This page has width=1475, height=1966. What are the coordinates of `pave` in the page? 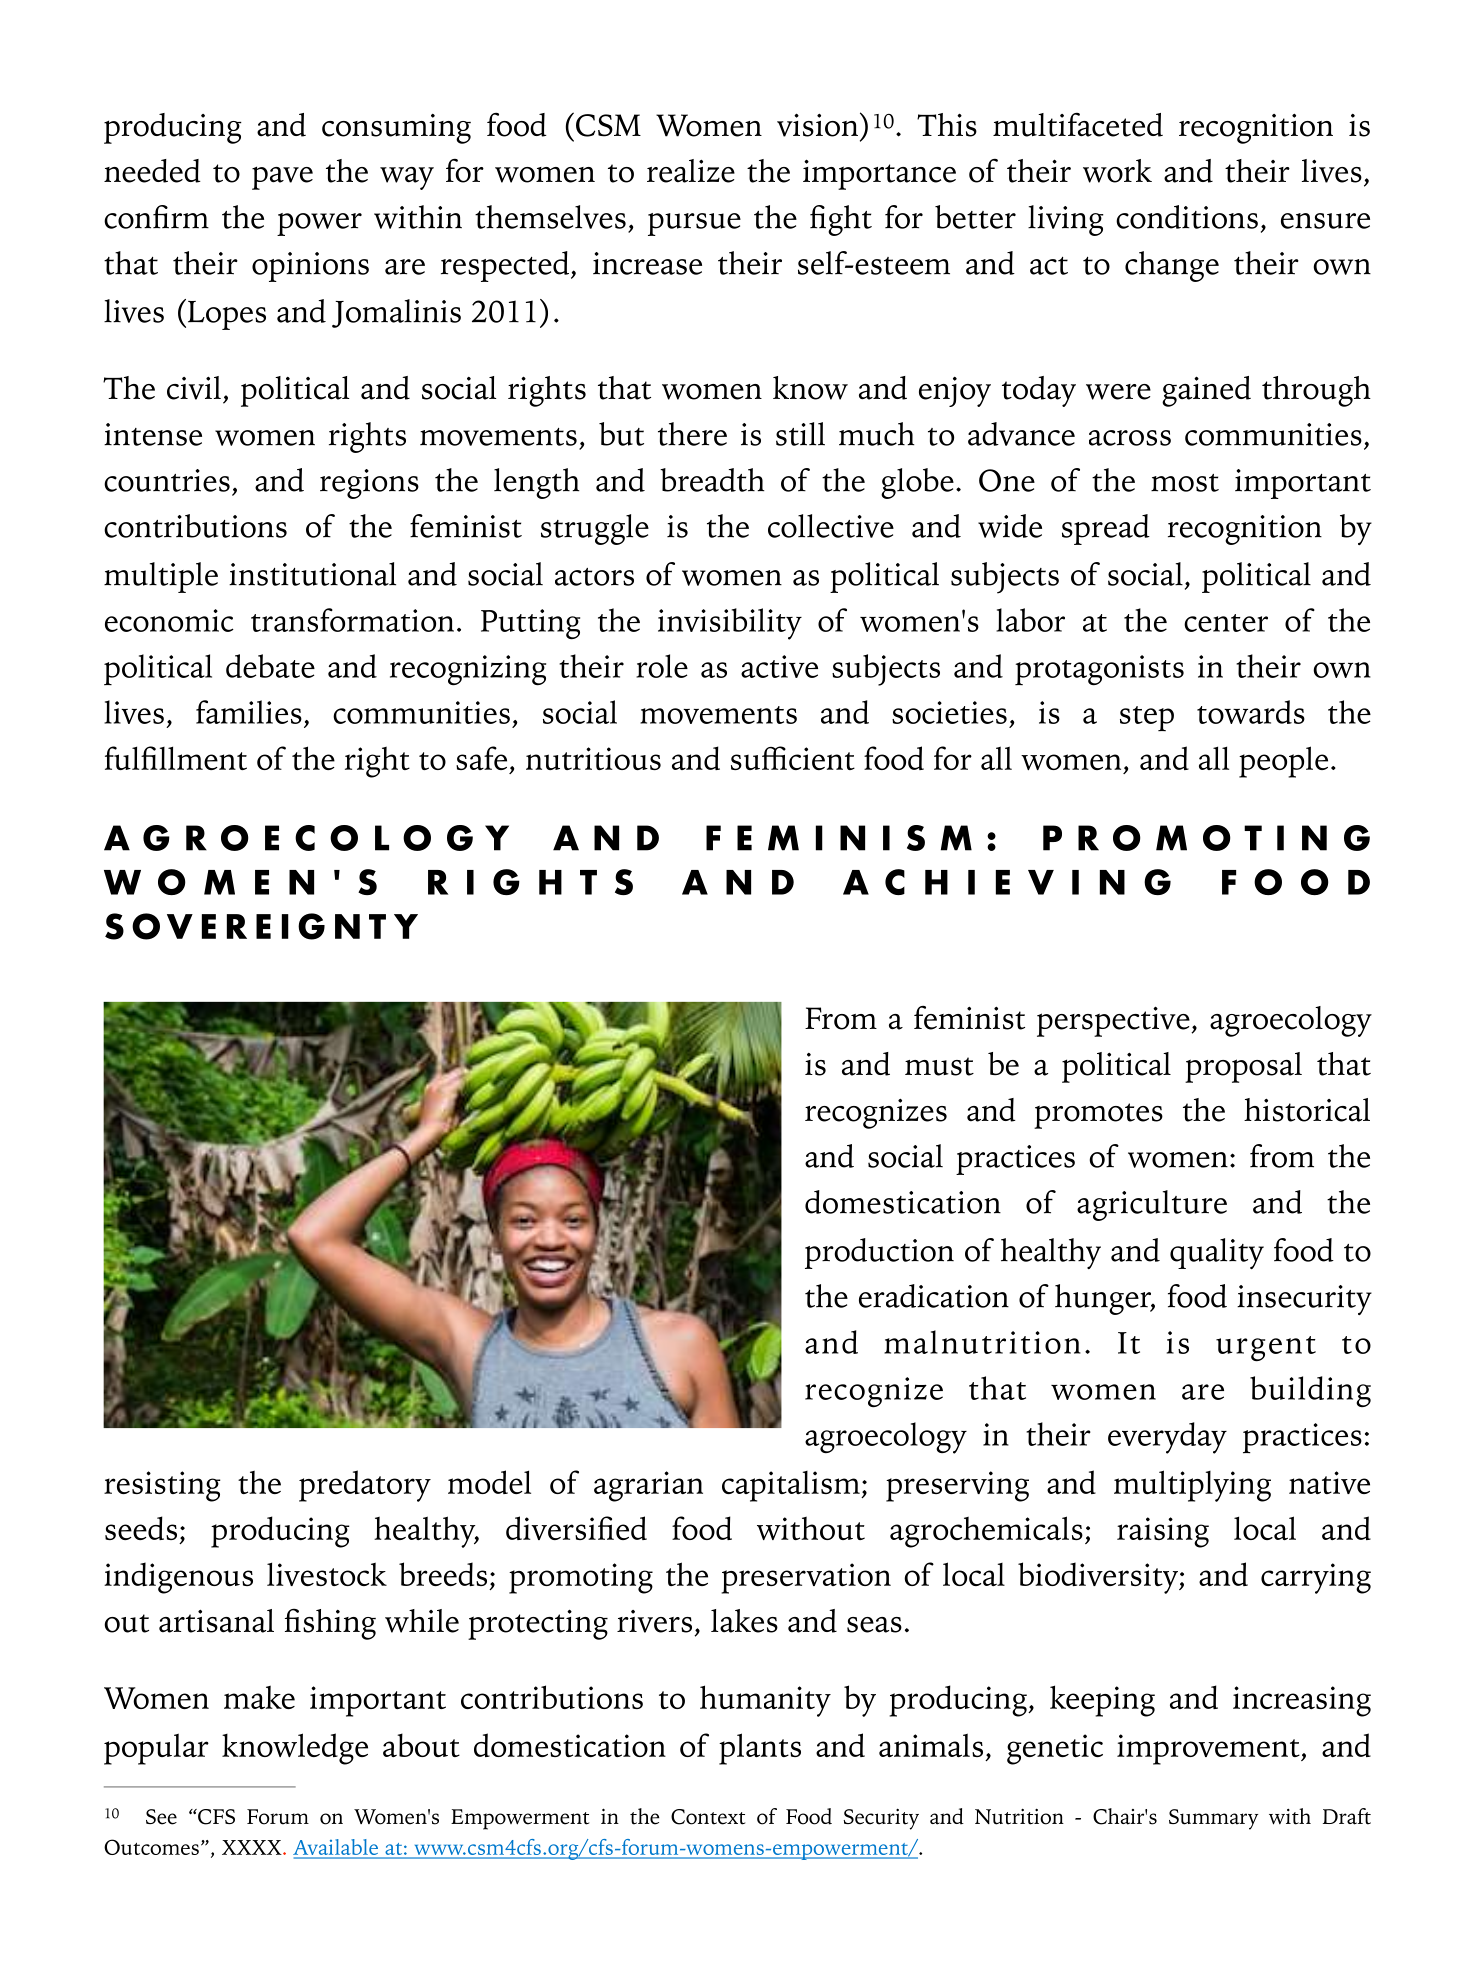 It's located at (282, 178).
